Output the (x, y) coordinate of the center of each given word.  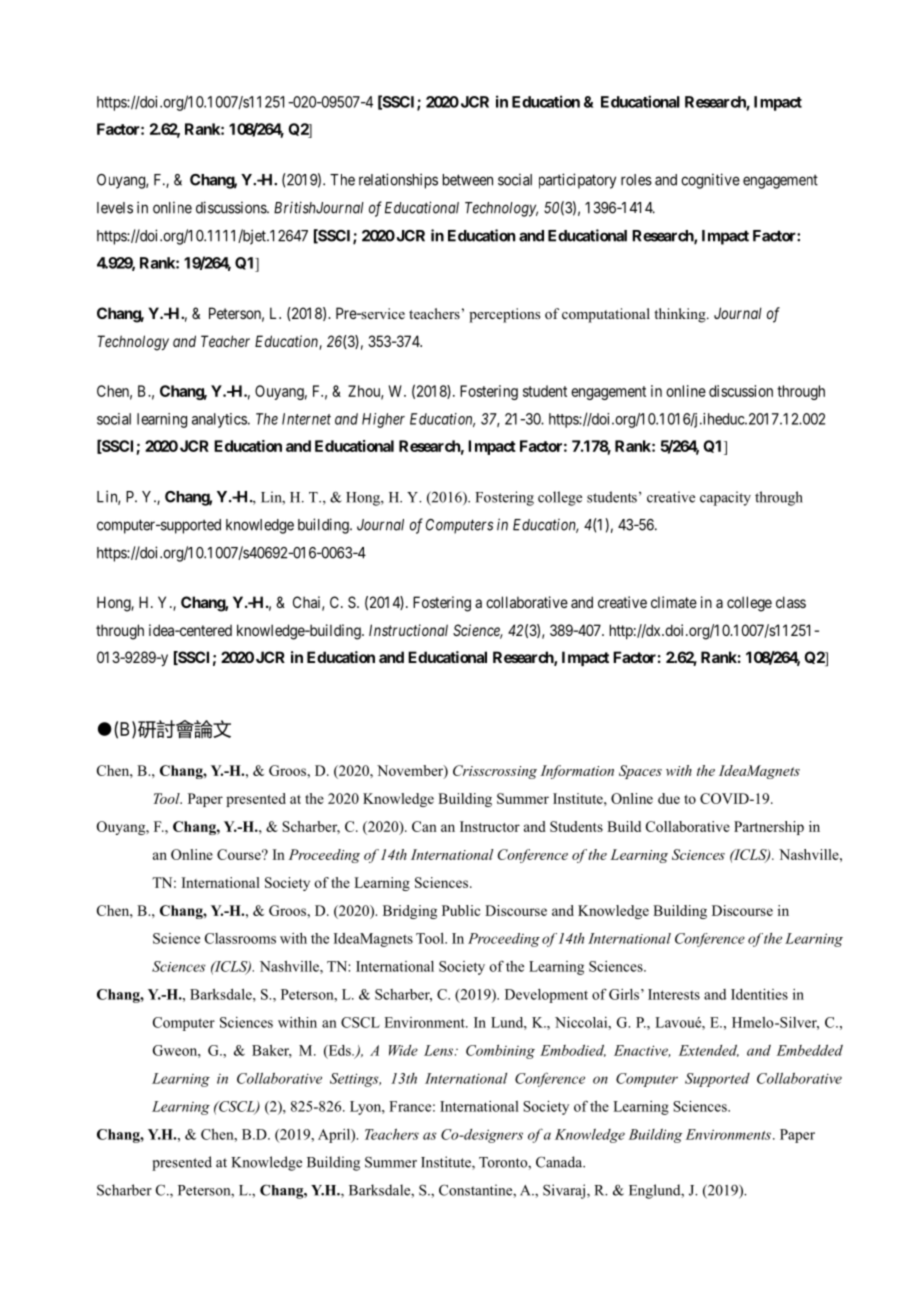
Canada (560, 1162)
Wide (403, 1050)
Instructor (490, 826)
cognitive (710, 181)
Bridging (410, 912)
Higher (383, 420)
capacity (725, 498)
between (468, 180)
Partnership (769, 828)
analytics (219, 420)
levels (115, 208)
